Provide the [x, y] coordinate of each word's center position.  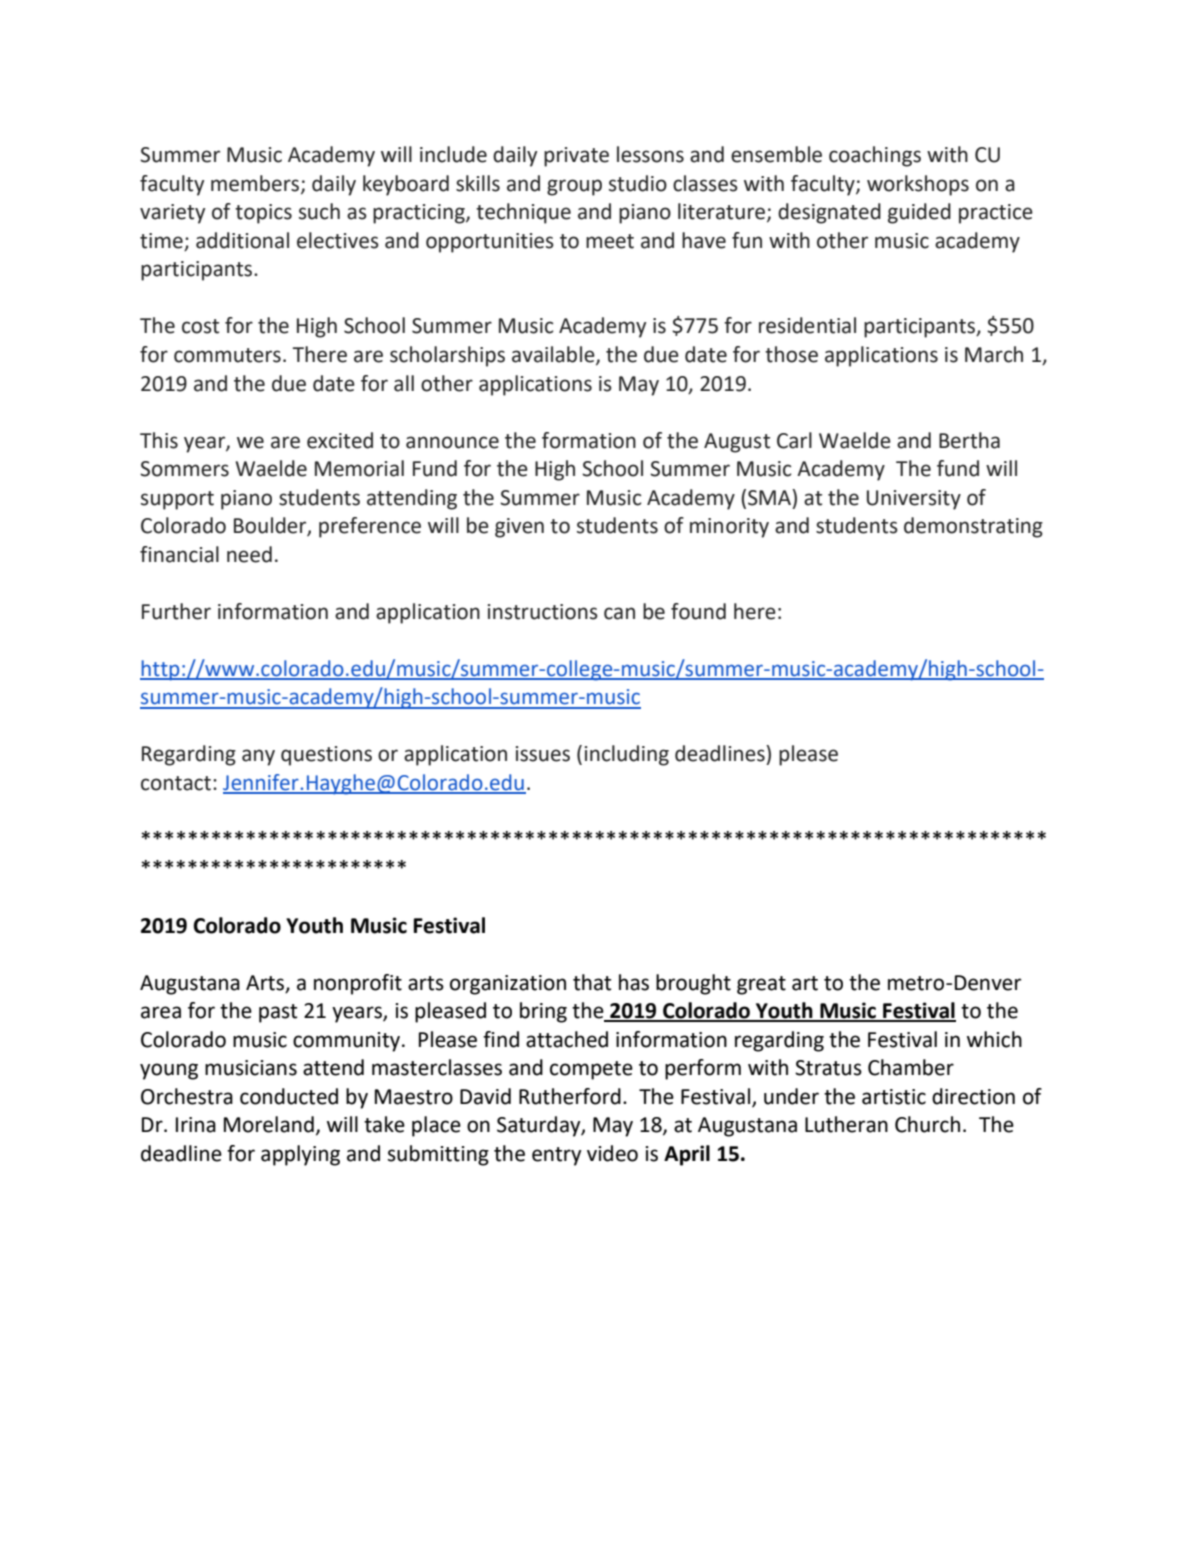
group [574, 187]
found [698, 611]
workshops [918, 185]
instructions [543, 612]
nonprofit [358, 984]
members [256, 184]
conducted [289, 1096]
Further [176, 611]
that [592, 982]
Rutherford [570, 1096]
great [761, 985]
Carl [794, 440]
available [554, 355]
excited [340, 440]
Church [927, 1124]
